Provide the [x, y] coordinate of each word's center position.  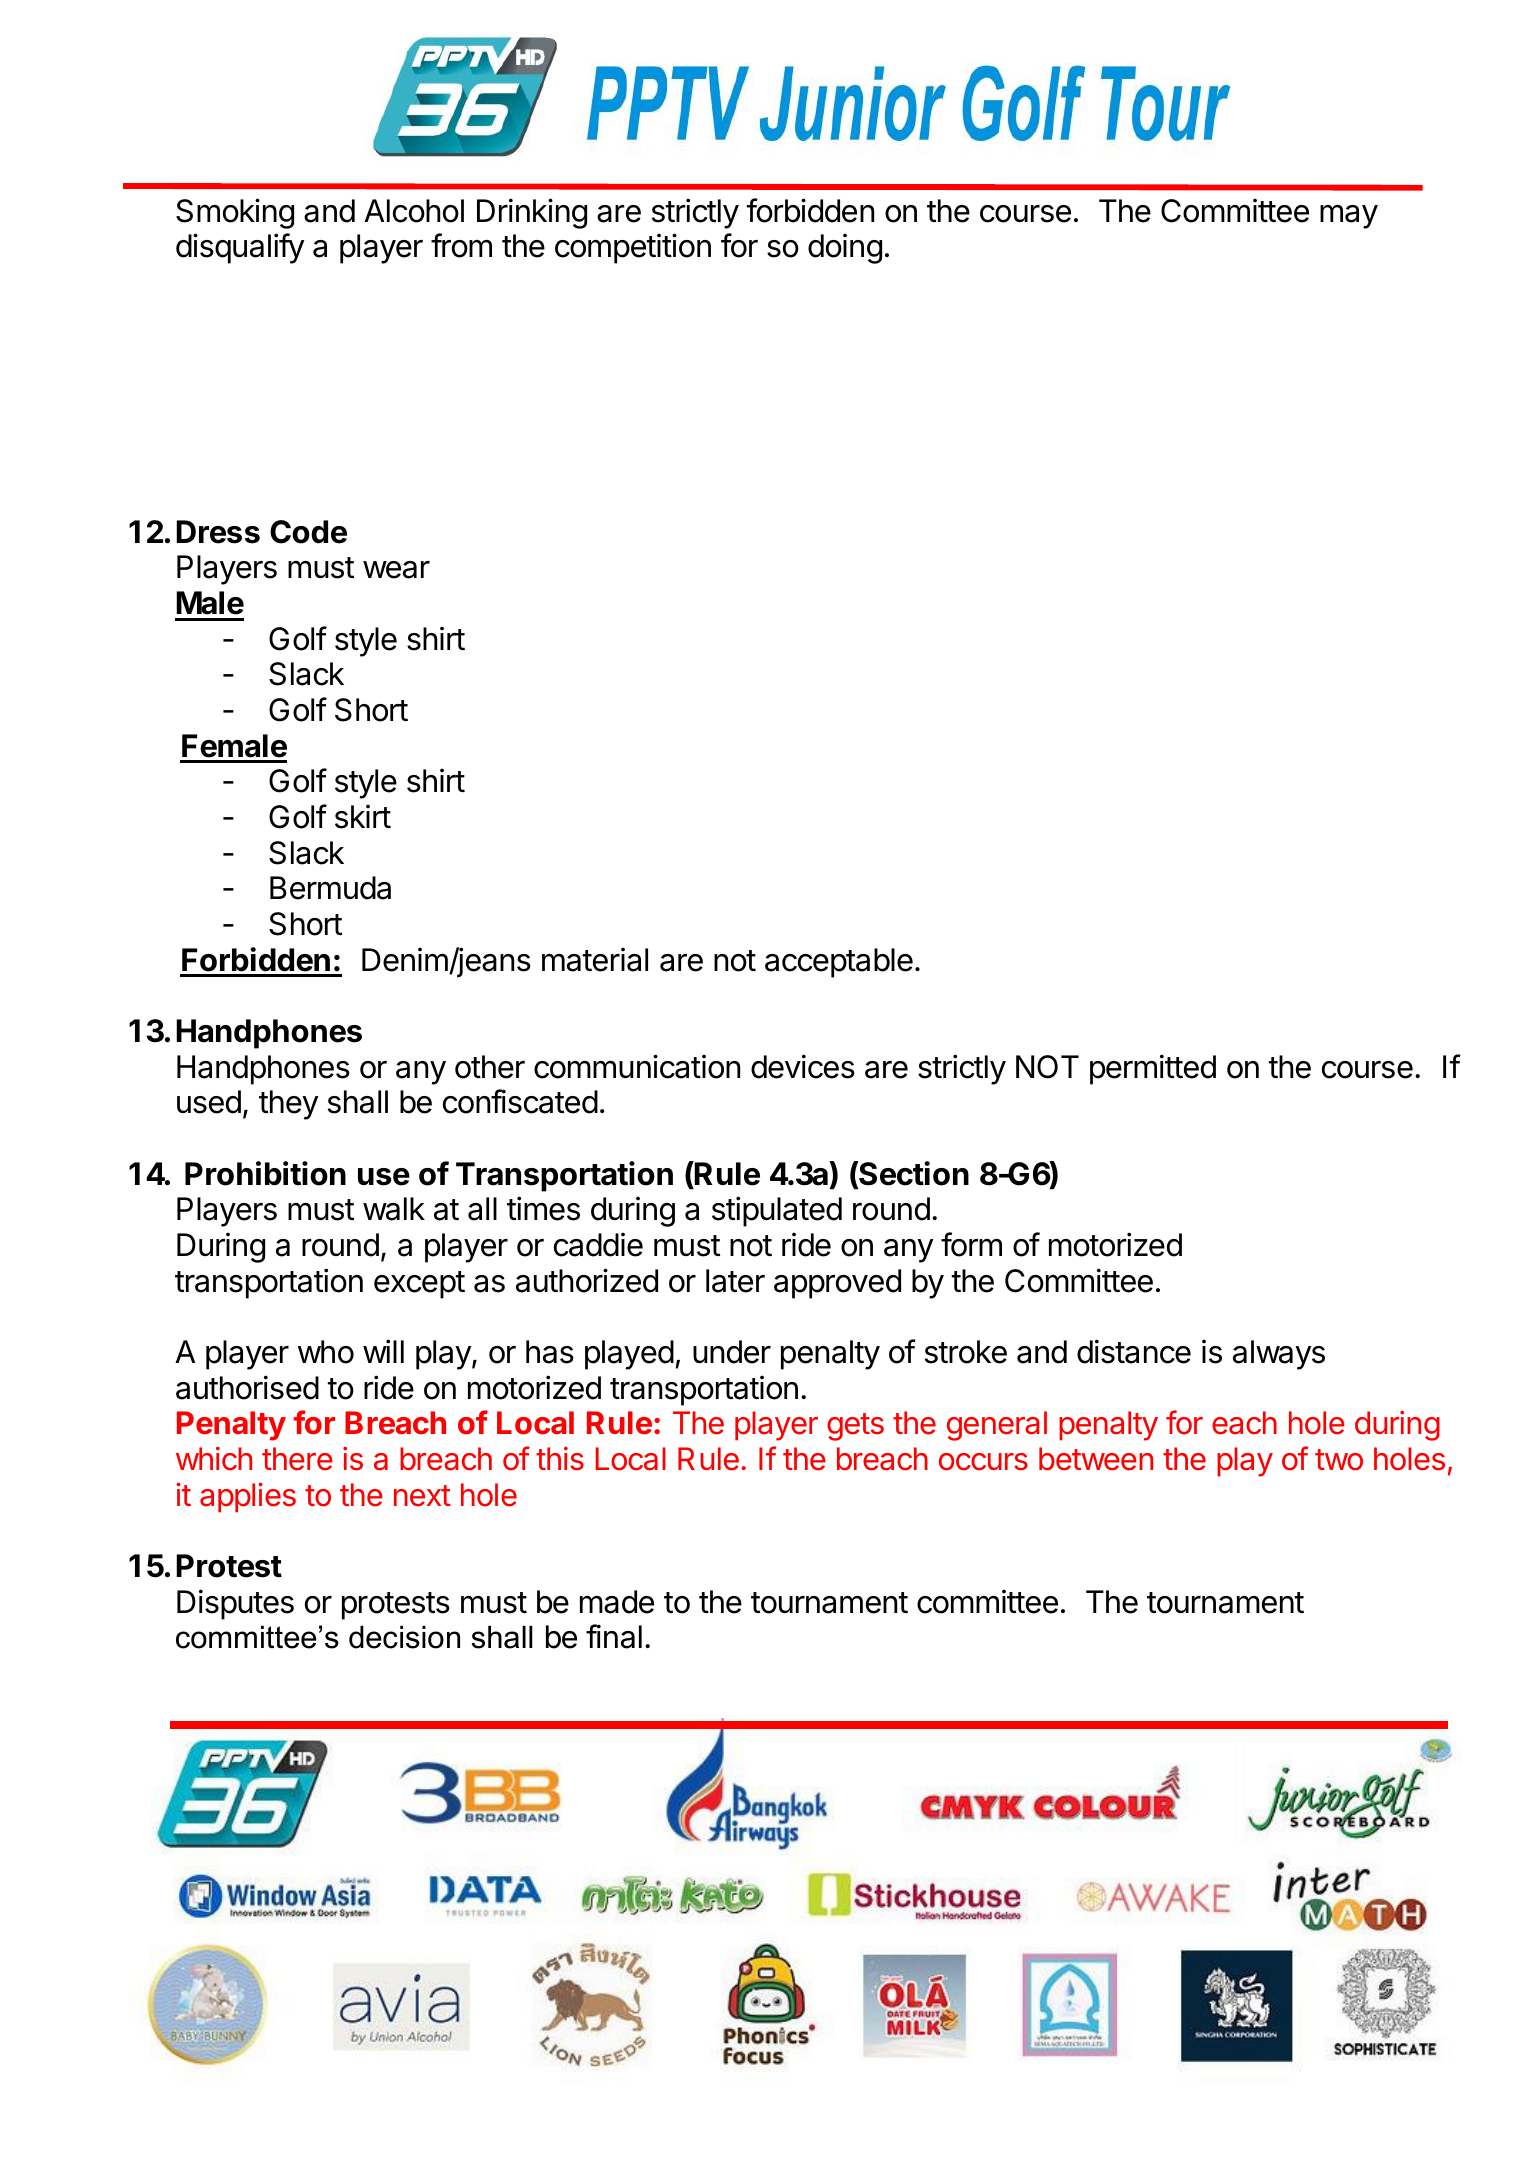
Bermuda [330, 888]
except [419, 1285]
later [735, 1281]
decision [404, 1637]
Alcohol [414, 211]
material [595, 960]
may [1349, 217]
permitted [1153, 1069]
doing [845, 249]
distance [1134, 1351]
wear [396, 570]
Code [308, 532]
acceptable [839, 963]
